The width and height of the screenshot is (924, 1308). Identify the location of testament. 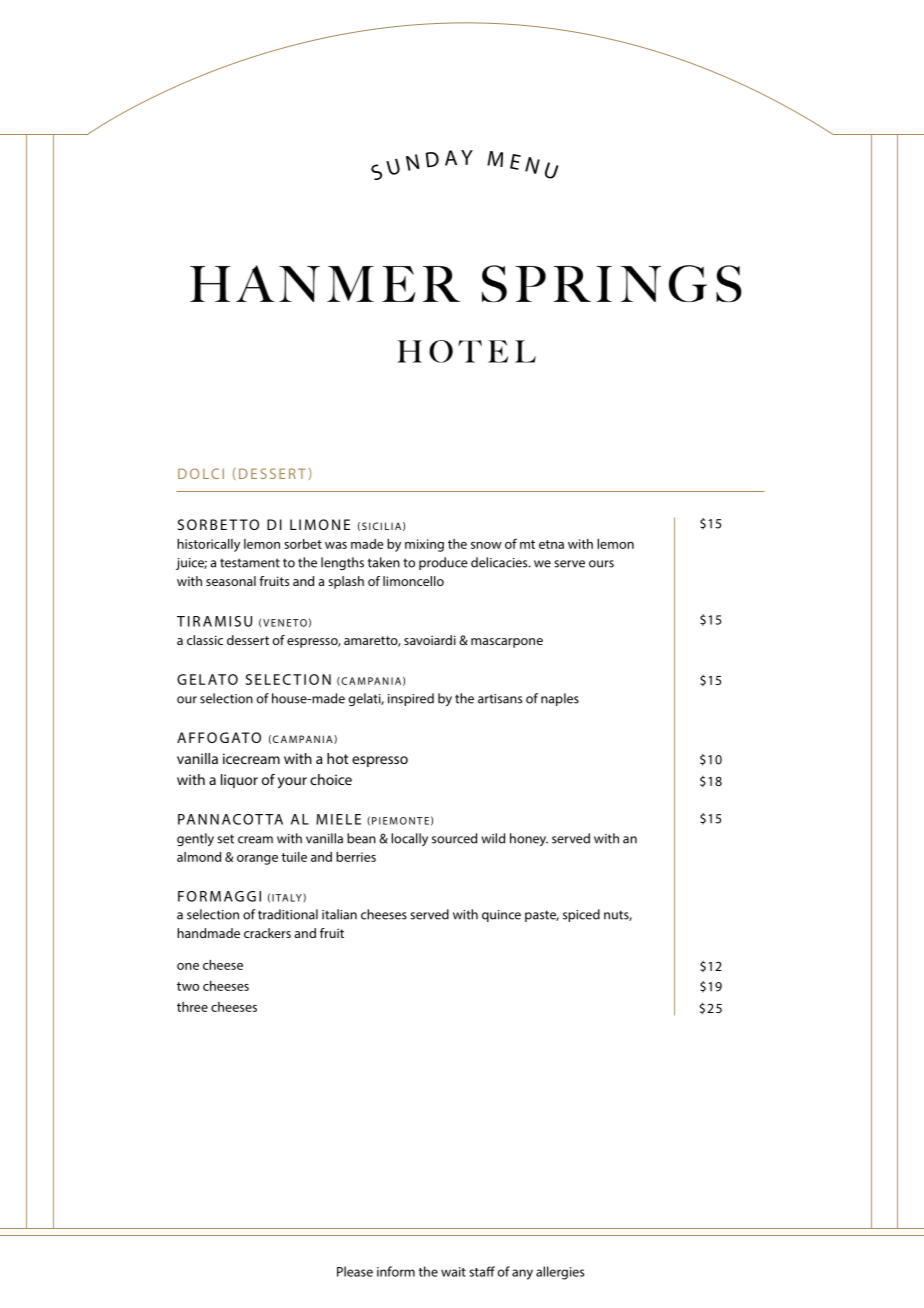
(250, 563).
